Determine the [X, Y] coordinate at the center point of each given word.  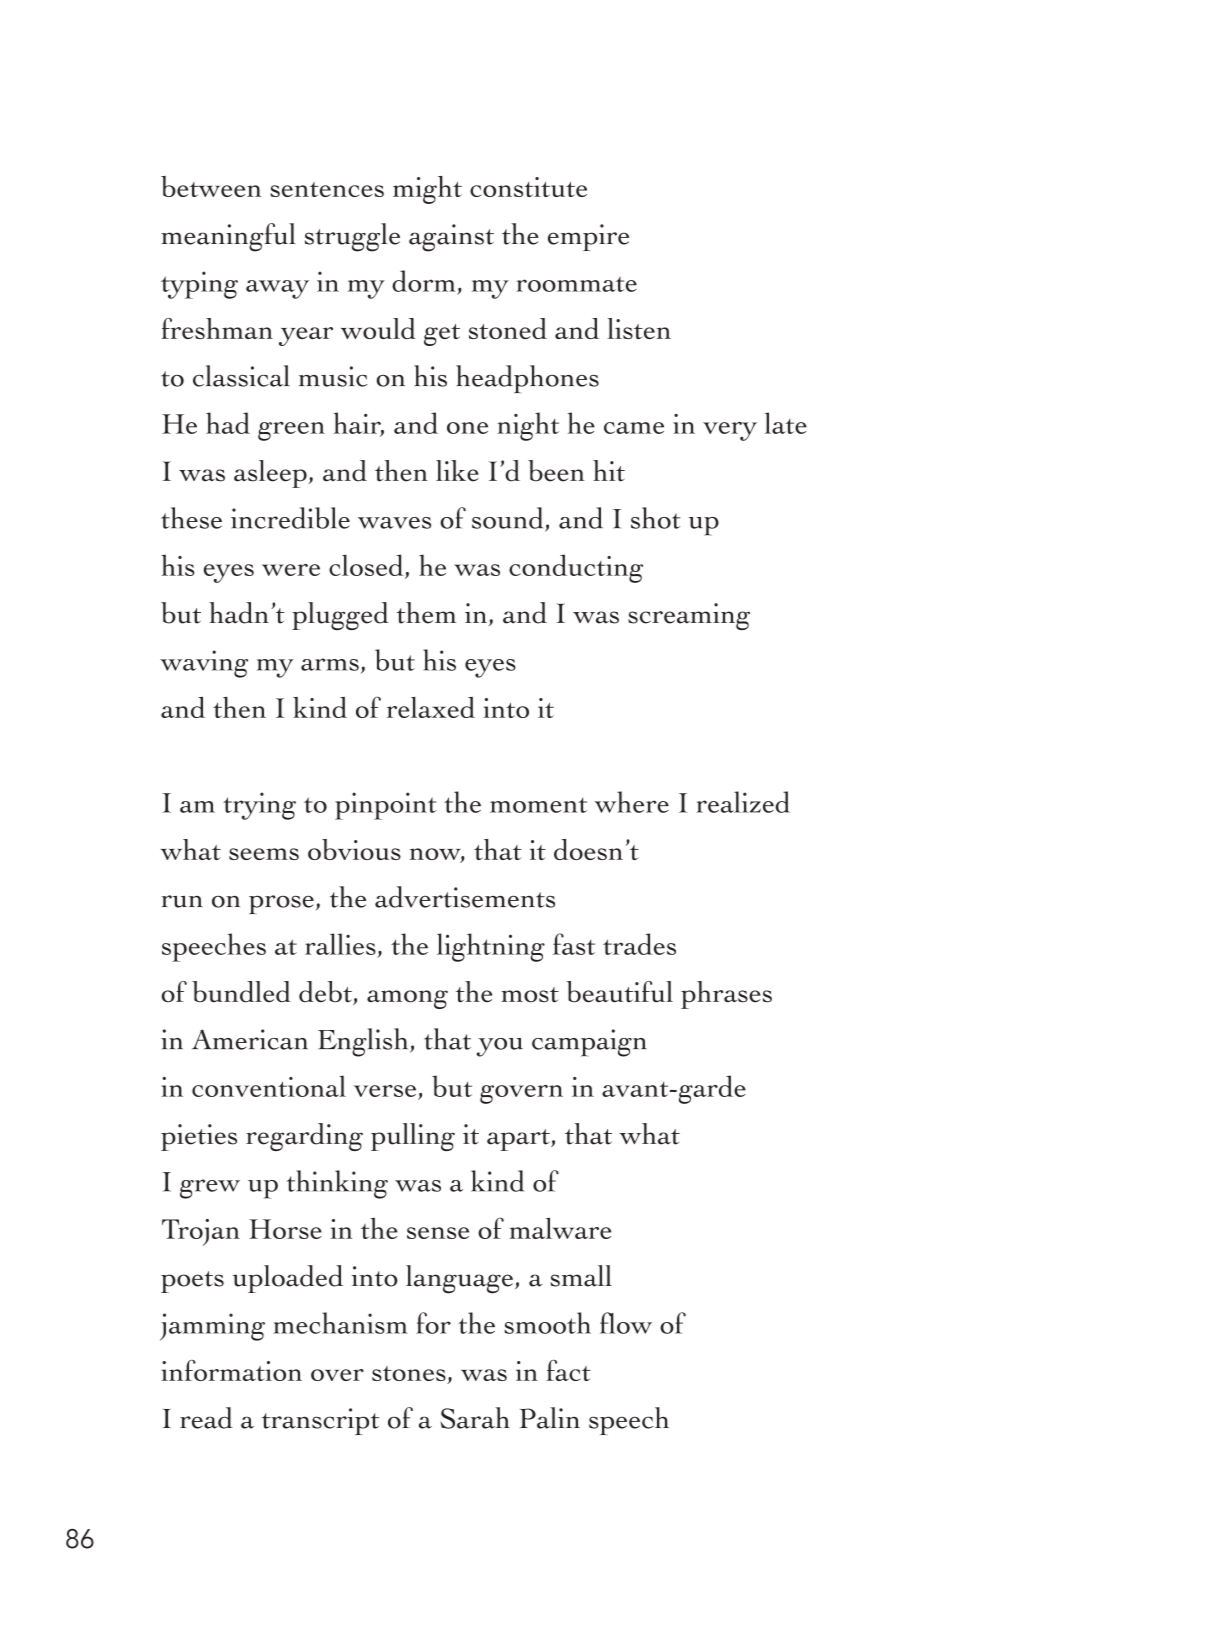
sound [509, 519]
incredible [290, 518]
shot [656, 518]
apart [519, 1140]
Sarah [475, 1418]
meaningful [228, 237]
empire [588, 237]
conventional [269, 1086]
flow [626, 1323]
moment [538, 805]
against [451, 238]
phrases [726, 995]
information [231, 1370]
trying [259, 806]
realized [743, 802]
